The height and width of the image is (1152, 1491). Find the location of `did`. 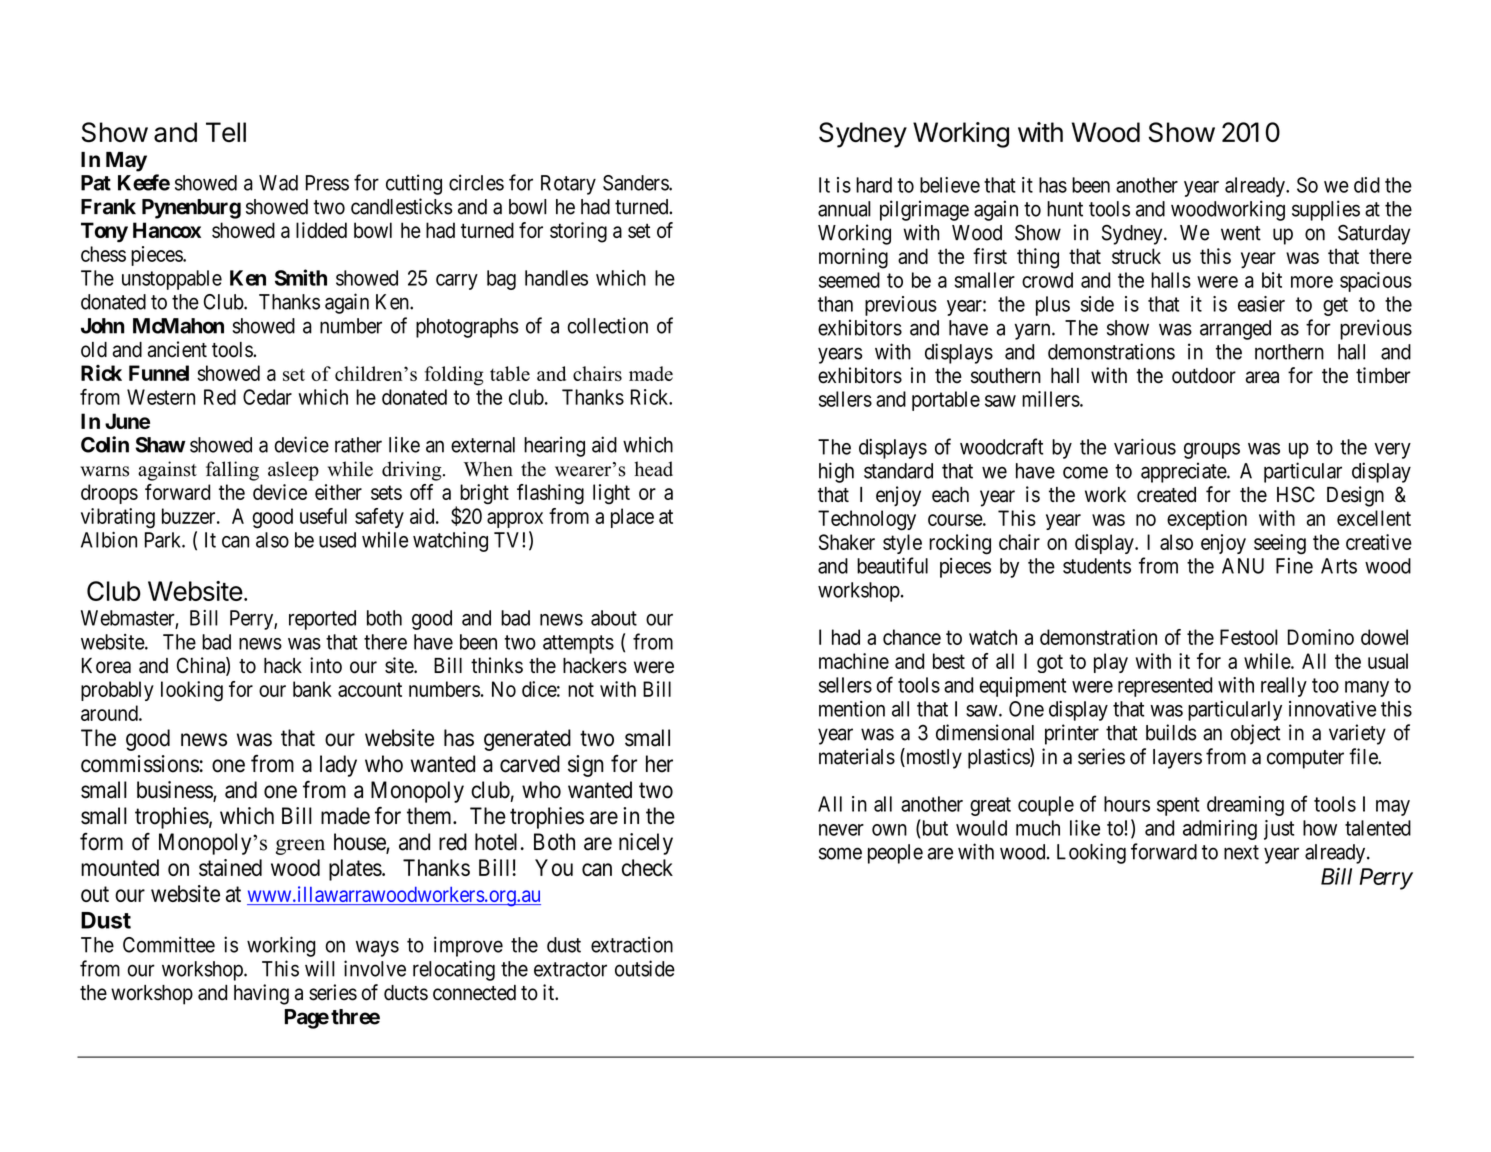

did is located at coordinates (1367, 185).
